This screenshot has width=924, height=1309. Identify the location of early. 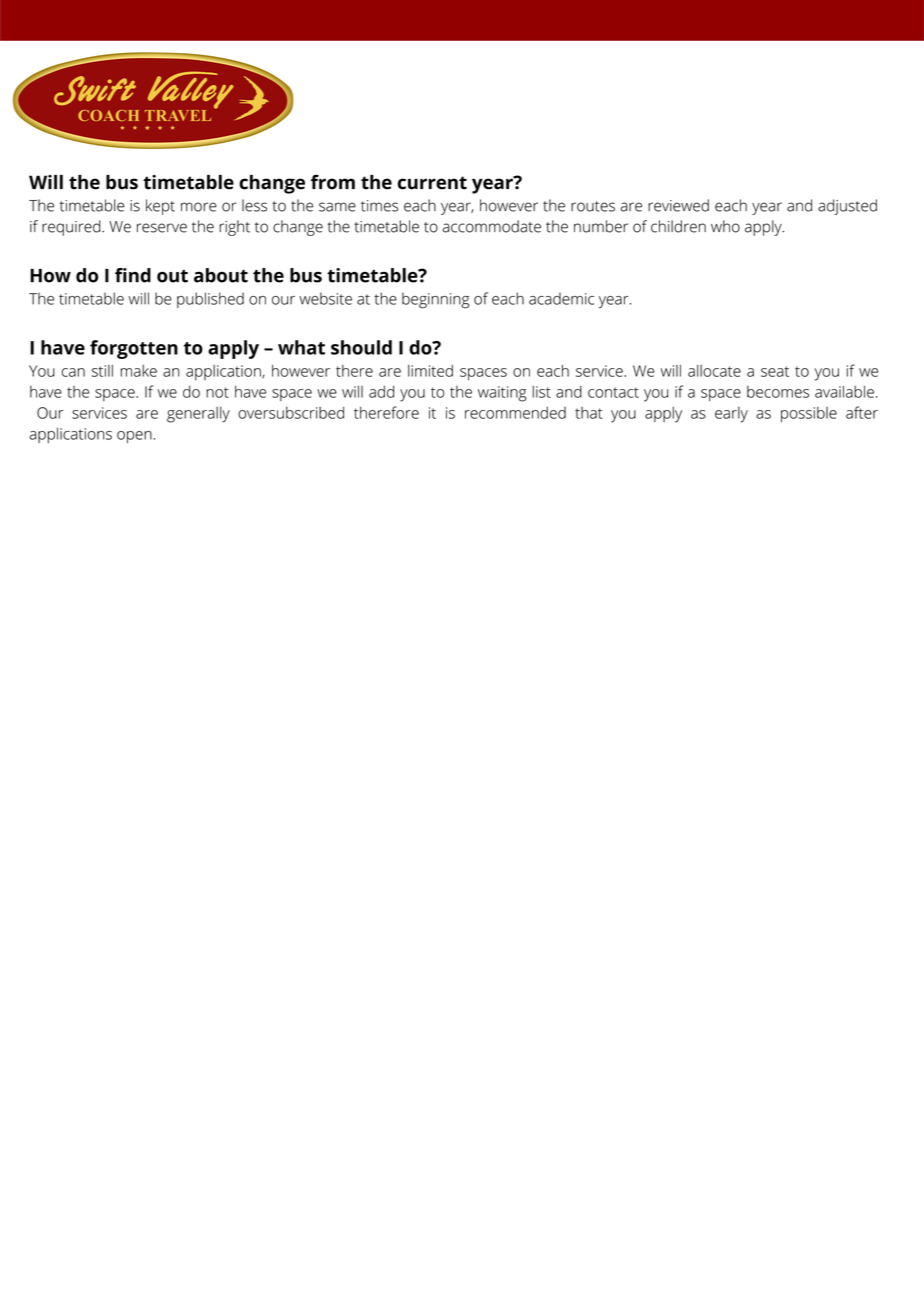
(731, 415).
